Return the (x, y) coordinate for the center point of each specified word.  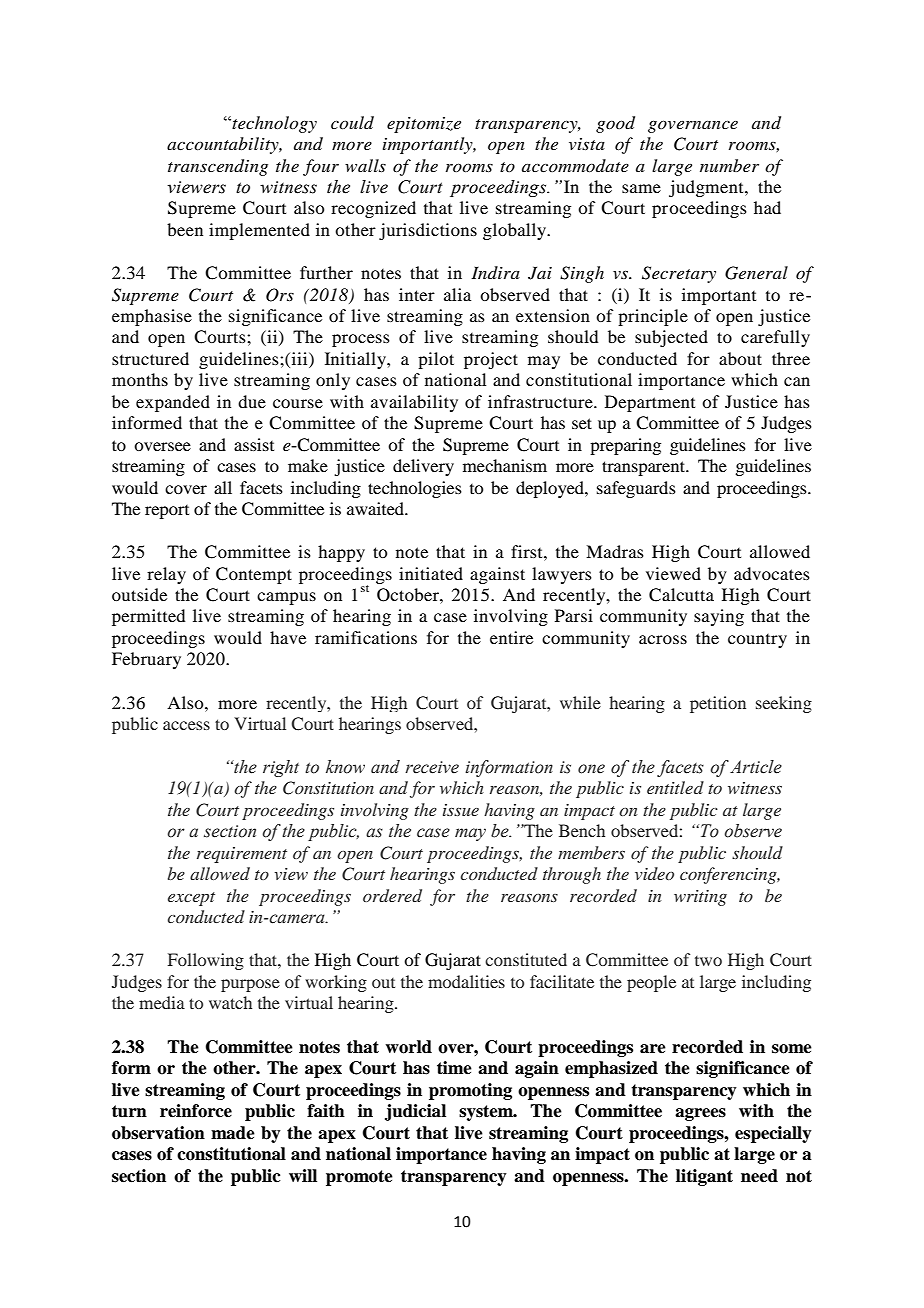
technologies (415, 489)
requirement (242, 855)
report (167, 512)
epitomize (424, 125)
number (729, 165)
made (233, 1133)
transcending (218, 167)
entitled (675, 787)
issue (461, 810)
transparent (645, 468)
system (487, 1113)
